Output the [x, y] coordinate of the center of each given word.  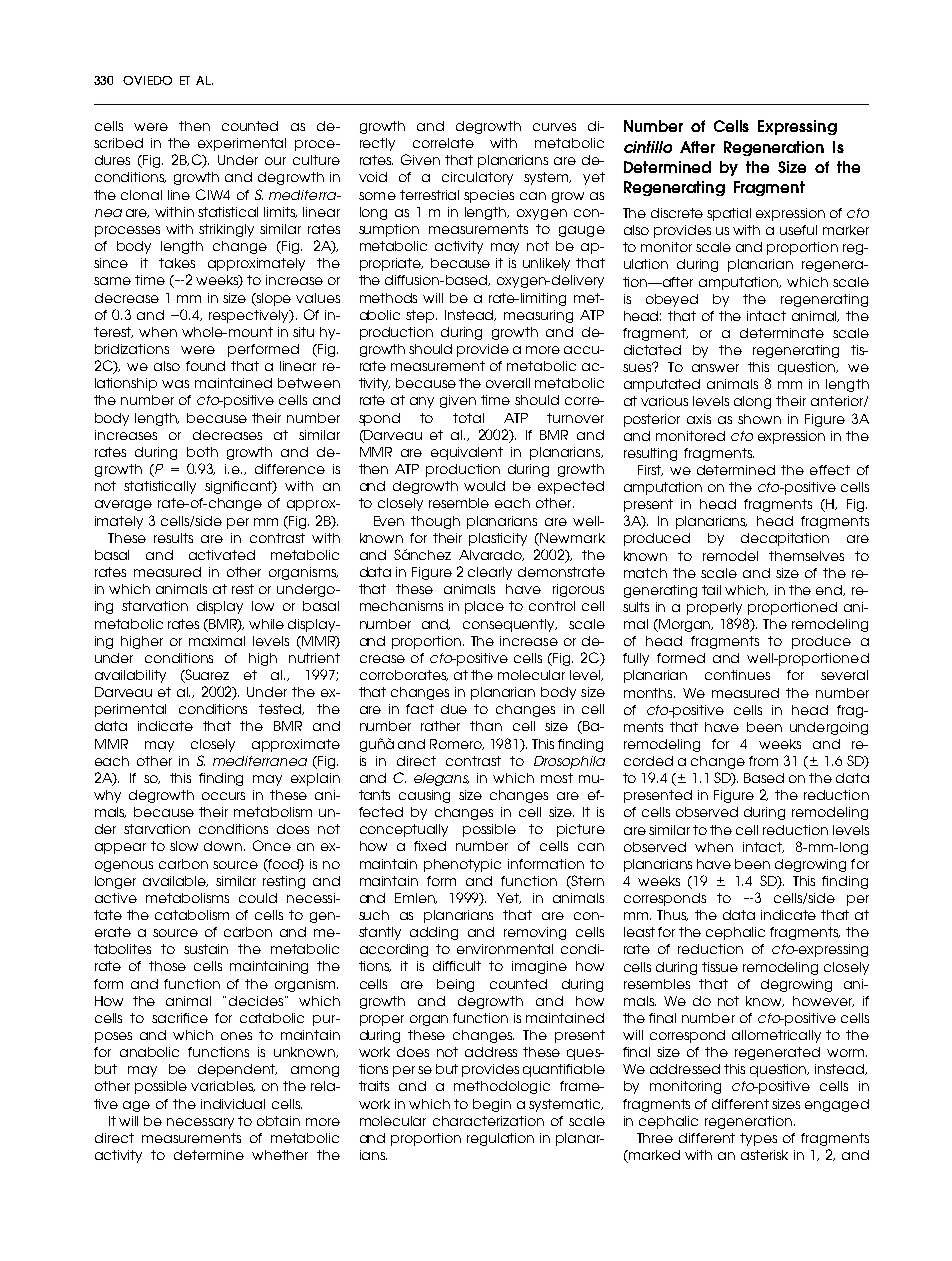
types [758, 1139]
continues [737, 675]
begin [492, 1105]
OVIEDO [147, 80]
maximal [217, 641]
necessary [200, 1123]
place [484, 607]
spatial [729, 214]
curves [554, 127]
